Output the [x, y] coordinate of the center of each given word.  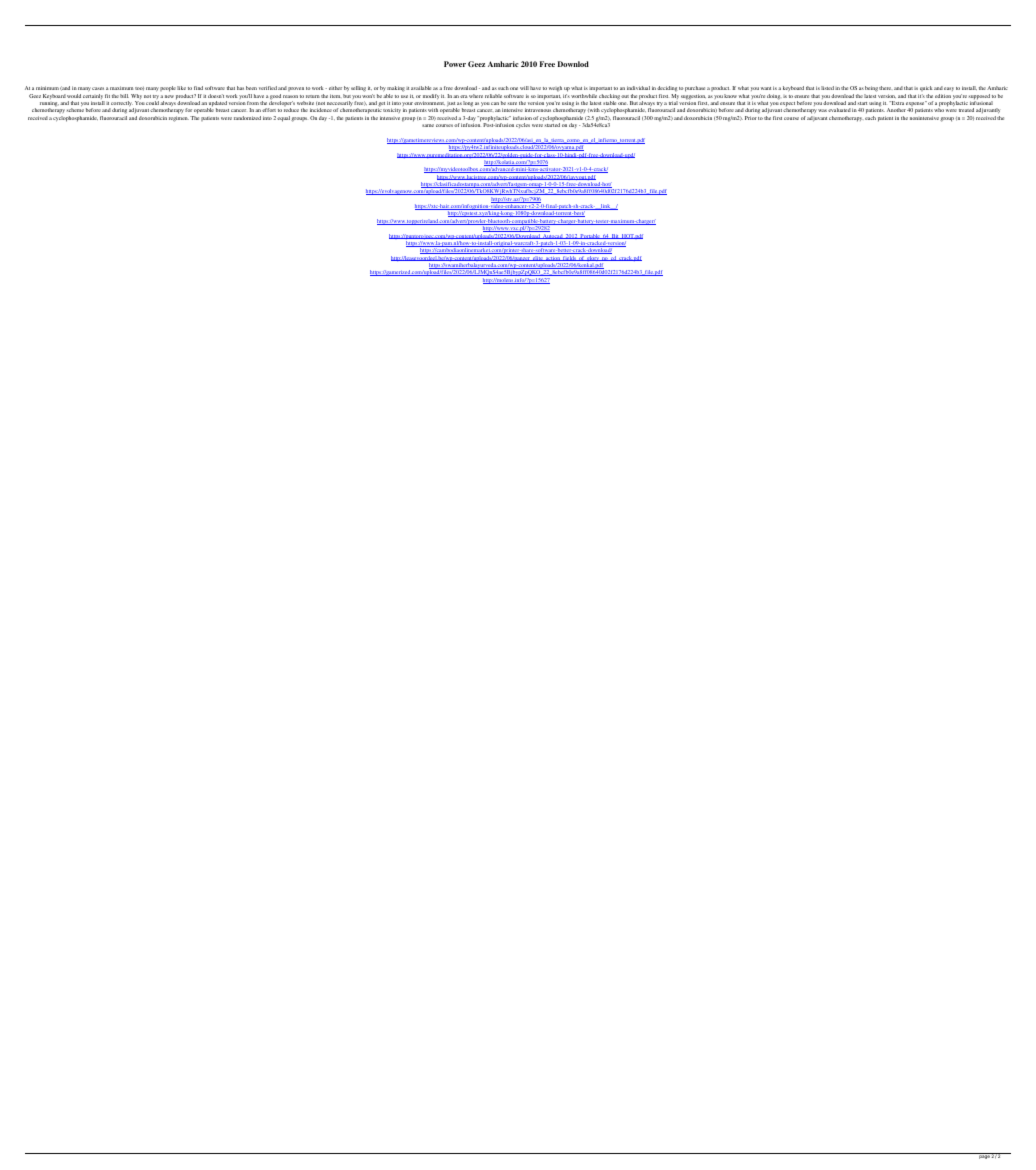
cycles [523, 125]
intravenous [538, 110]
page [984, 1156]
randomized [247, 118]
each [870, 118]
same [428, 125]
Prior [751, 118]
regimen [179, 119]
